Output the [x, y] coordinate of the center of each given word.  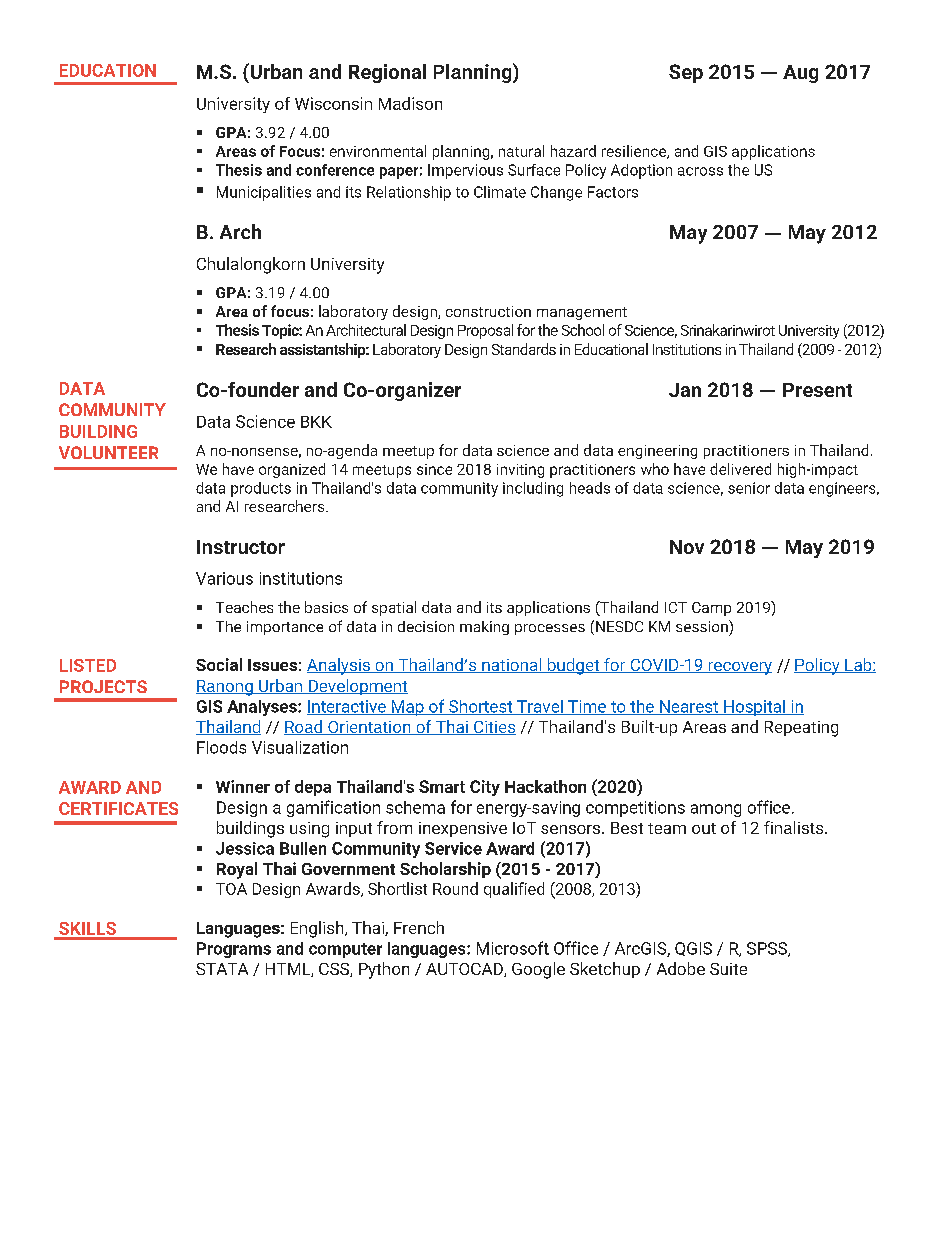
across [700, 171]
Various [224, 578]
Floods [221, 747]
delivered [740, 469]
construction [488, 311]
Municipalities [264, 193]
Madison [410, 103]
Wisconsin [333, 103]
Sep [686, 73]
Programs [234, 950]
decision [426, 626]
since [434, 469]
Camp [711, 609]
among [716, 810]
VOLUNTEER [108, 452]
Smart [442, 786]
